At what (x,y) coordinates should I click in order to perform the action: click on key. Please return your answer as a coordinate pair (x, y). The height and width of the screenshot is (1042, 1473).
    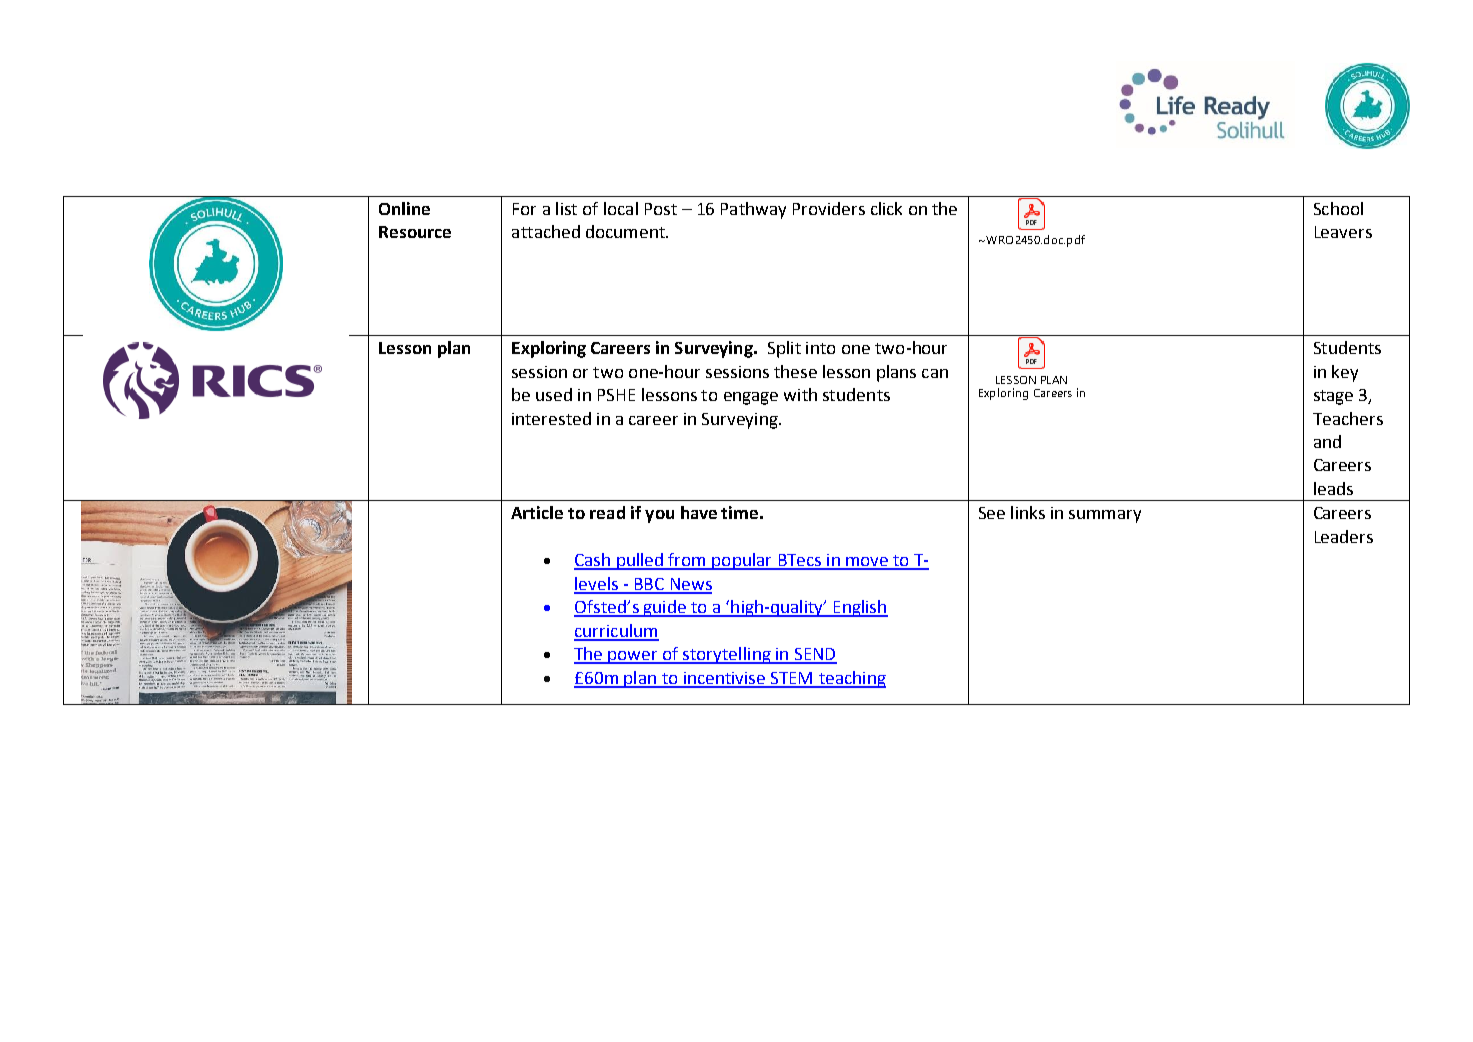
    Looking at the image, I should click on (1345, 373).
